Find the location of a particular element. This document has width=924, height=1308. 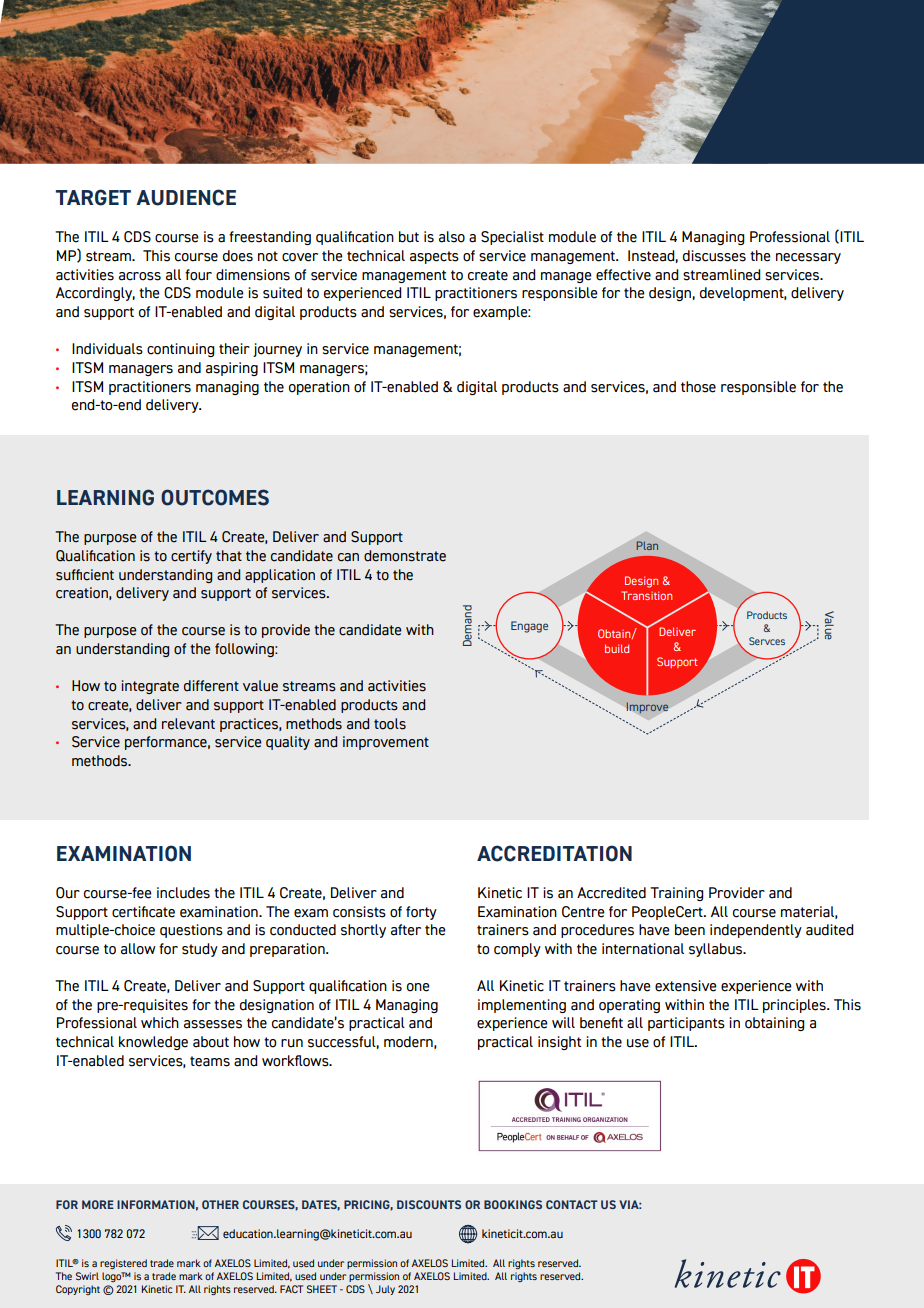

discusses is located at coordinates (714, 256).
